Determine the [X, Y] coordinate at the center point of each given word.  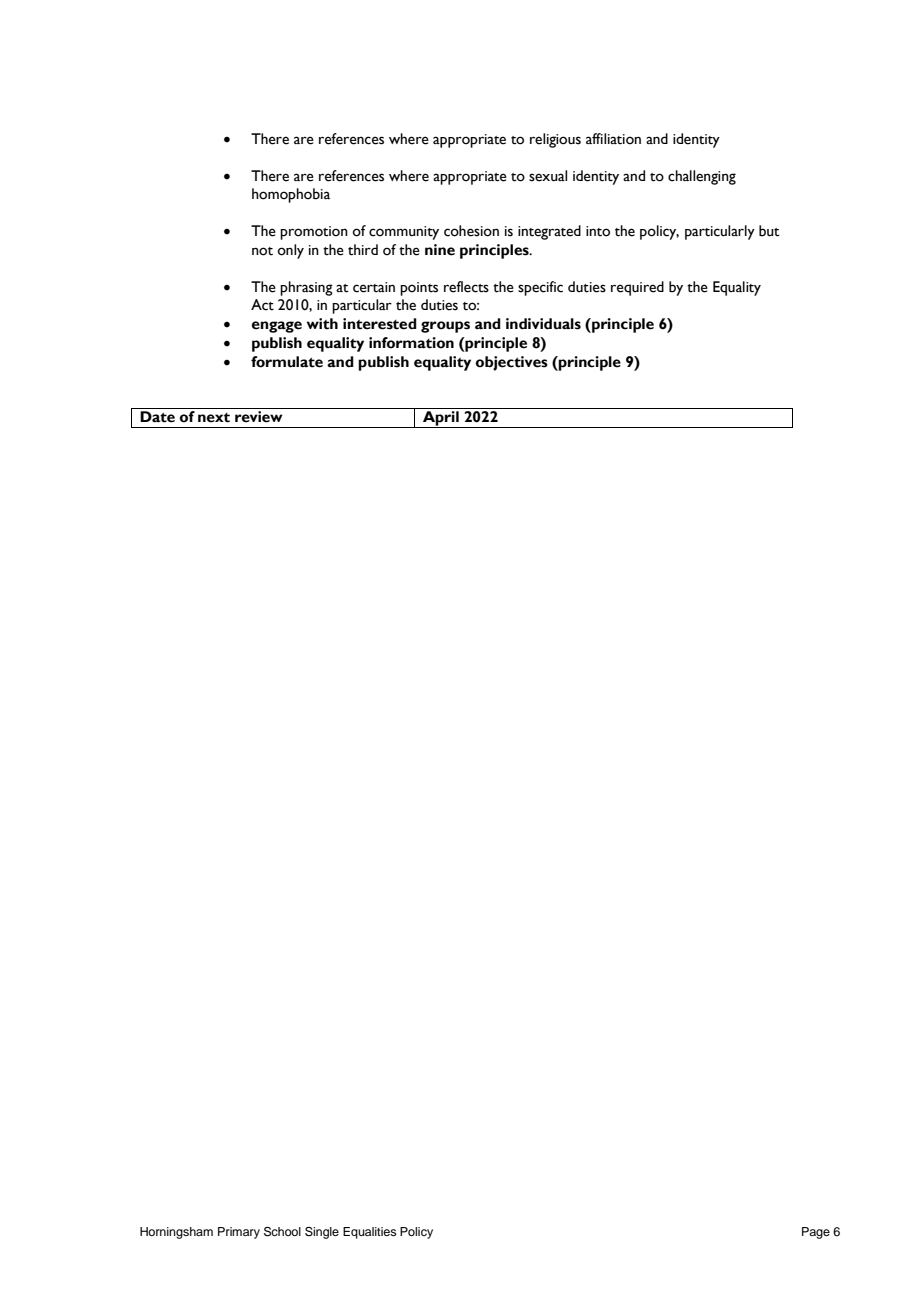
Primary [239, 1233]
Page [816, 1233]
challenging [702, 177]
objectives [512, 363]
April [441, 419]
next [214, 418]
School [282, 1232]
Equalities [370, 1233]
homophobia [291, 195]
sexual [548, 176]
